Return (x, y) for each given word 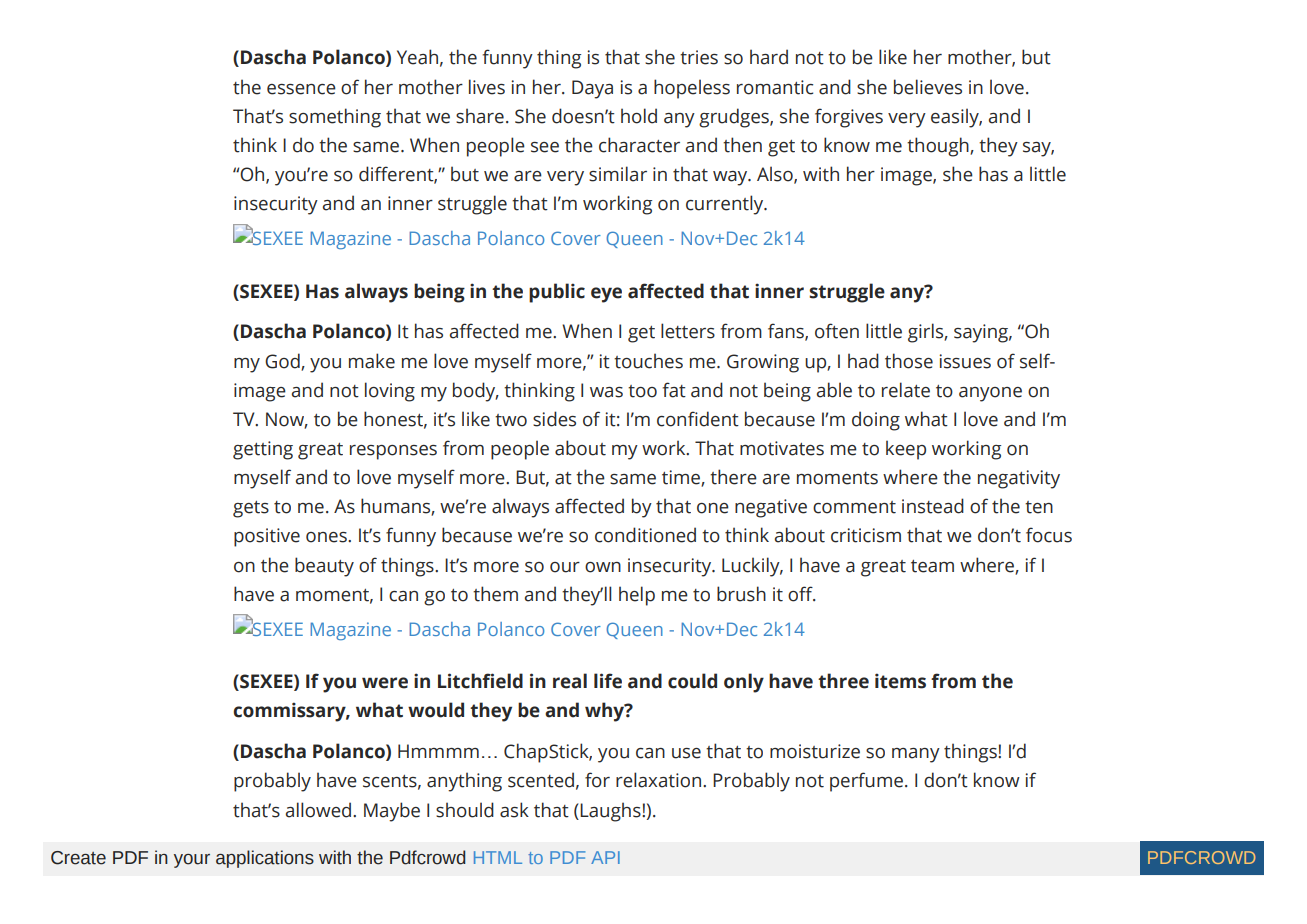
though (939, 147)
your (192, 861)
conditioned (645, 535)
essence (301, 89)
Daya (592, 89)
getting (263, 450)
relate (906, 390)
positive (267, 537)
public (557, 293)
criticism (866, 535)
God (283, 361)
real (570, 681)
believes (928, 87)
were (385, 683)
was (606, 392)
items (900, 681)
